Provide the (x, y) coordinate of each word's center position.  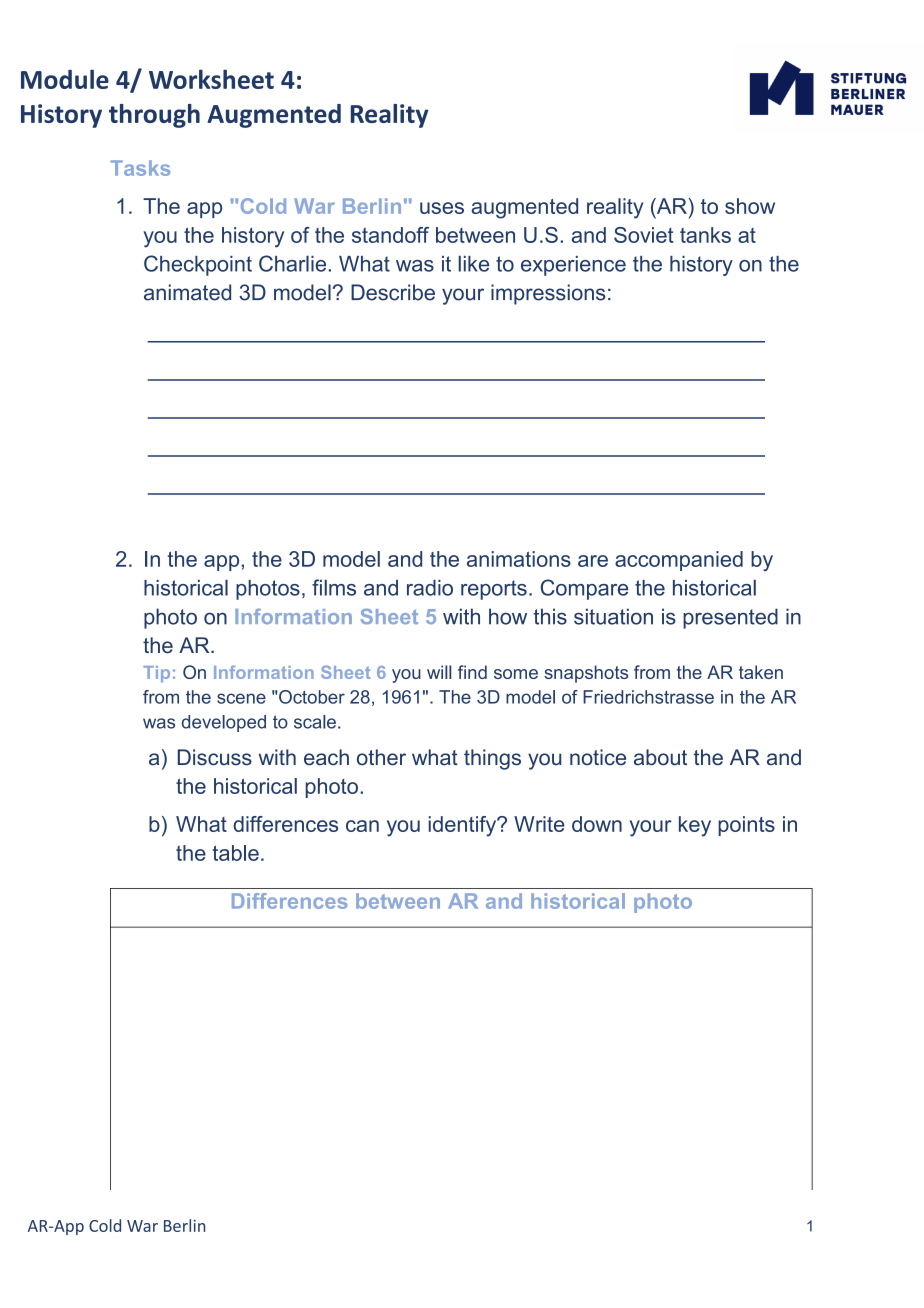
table (235, 853)
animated (187, 292)
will (439, 672)
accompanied (679, 561)
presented (730, 618)
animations (519, 559)
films (334, 587)
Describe (393, 292)
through (154, 116)
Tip (156, 674)
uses (442, 208)
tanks (705, 235)
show (750, 206)
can (362, 826)
